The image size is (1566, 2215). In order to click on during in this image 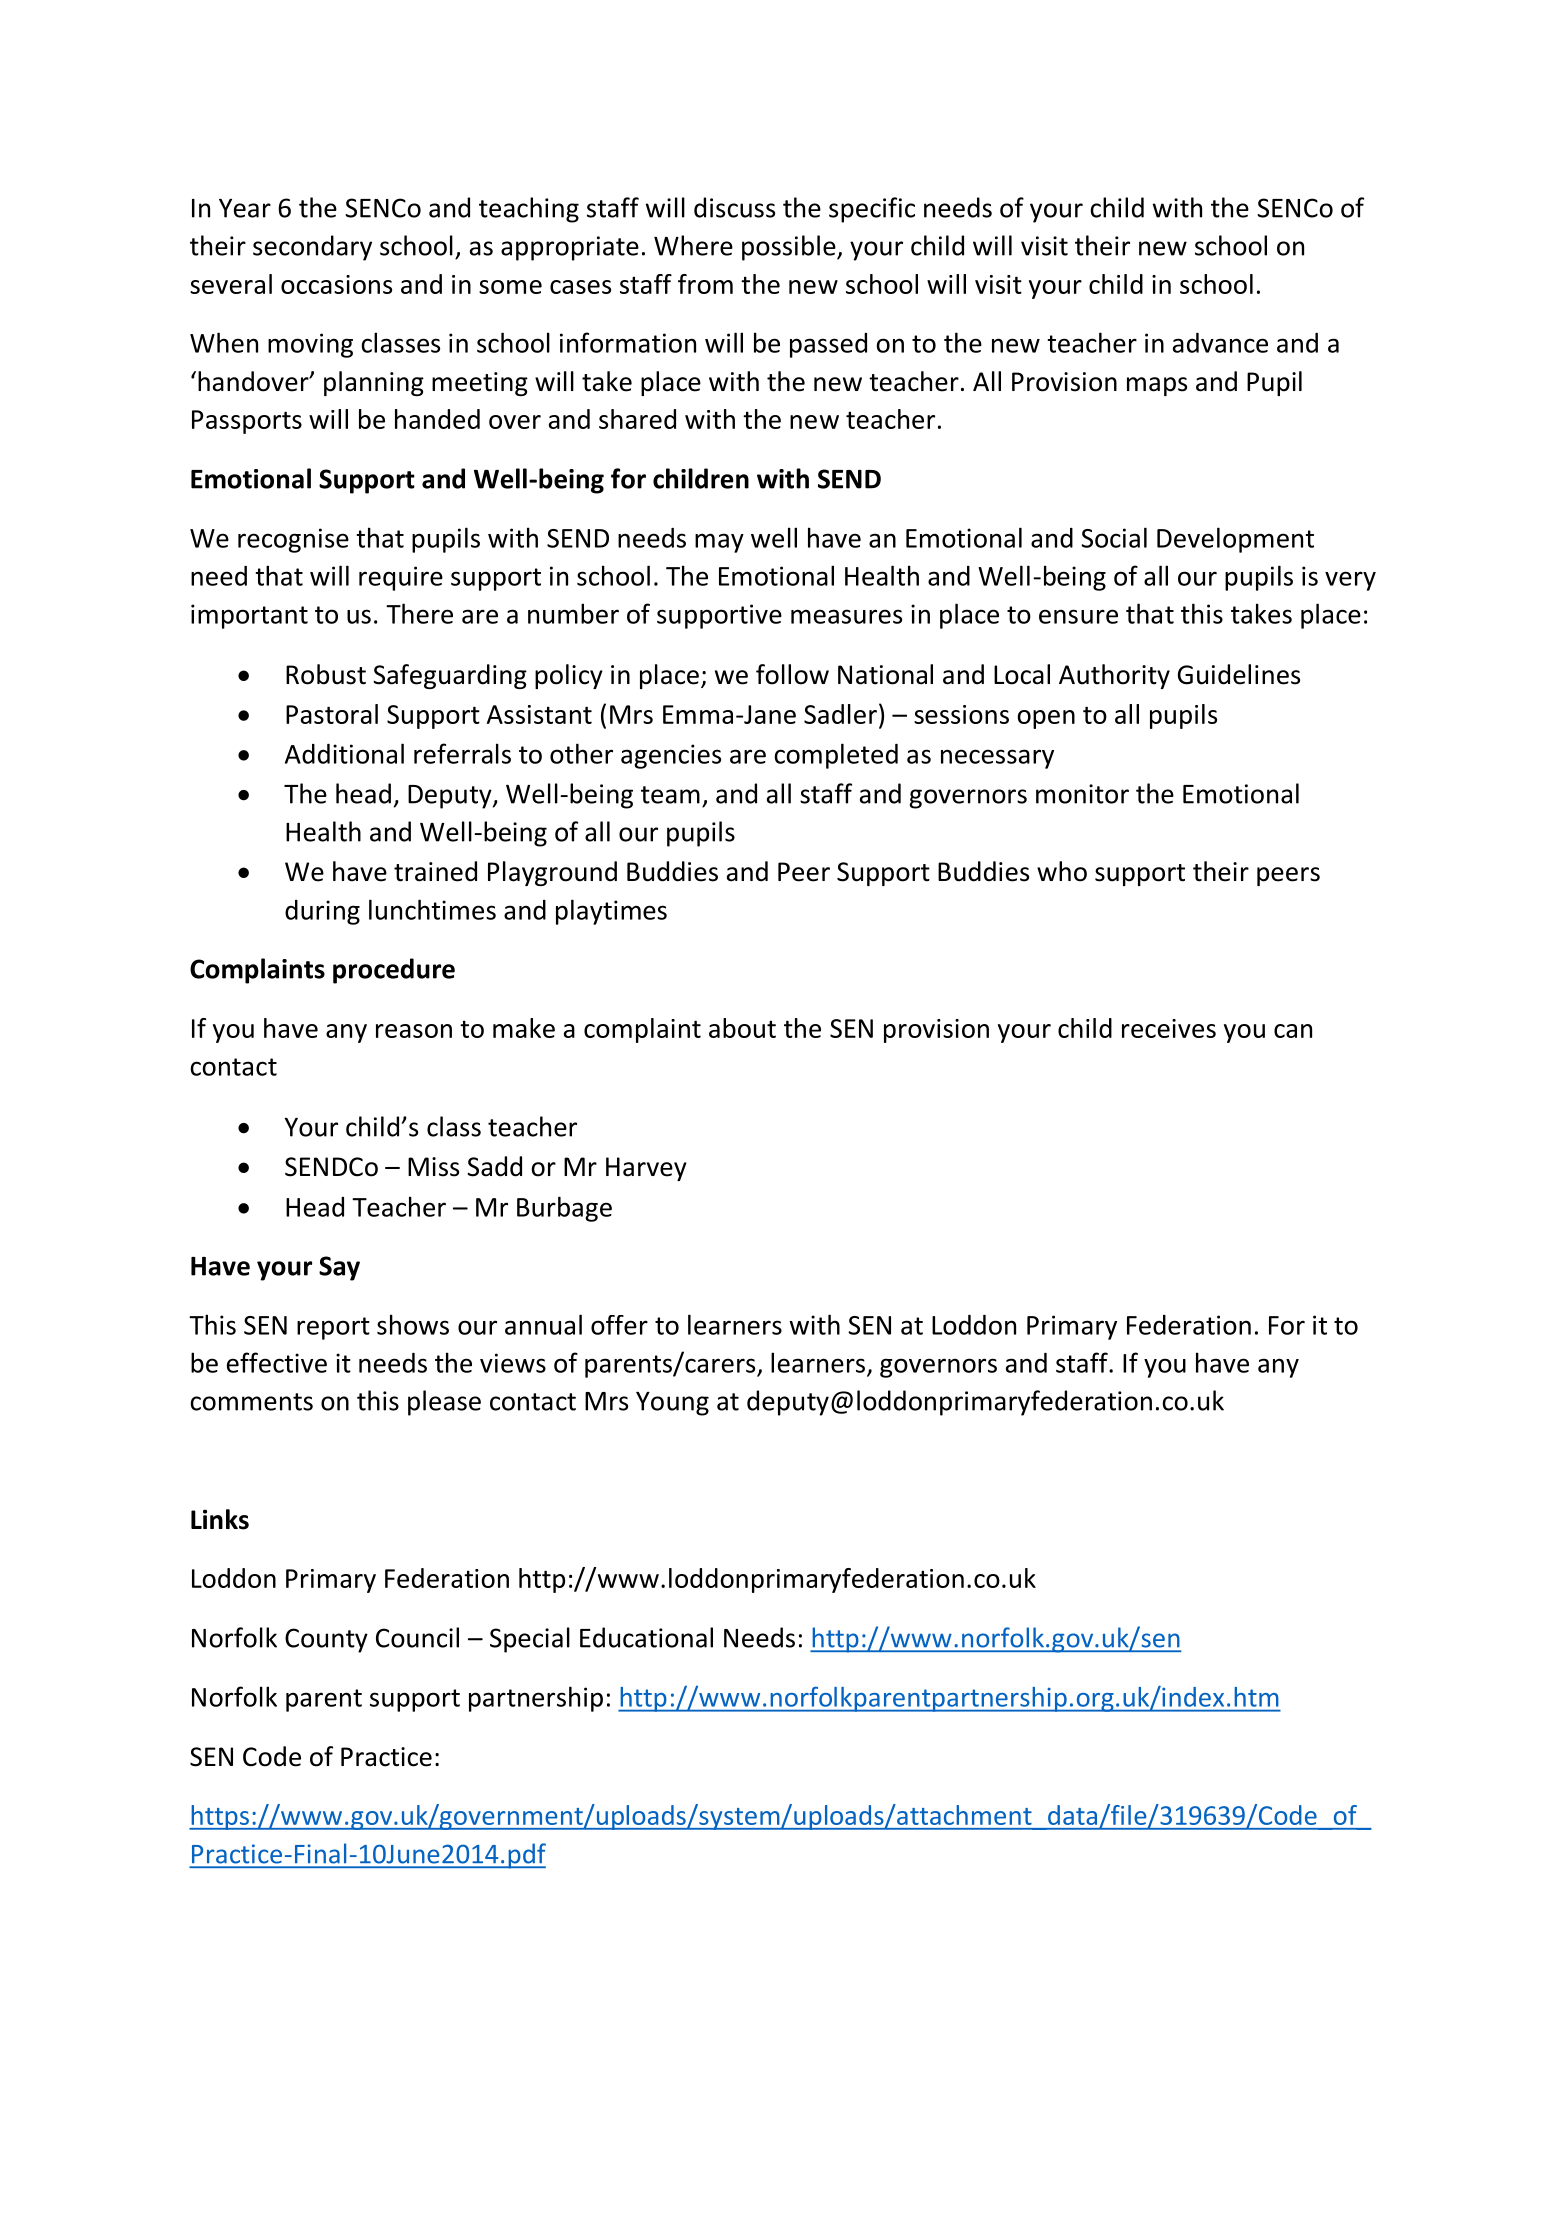, I will do `click(322, 912)`.
